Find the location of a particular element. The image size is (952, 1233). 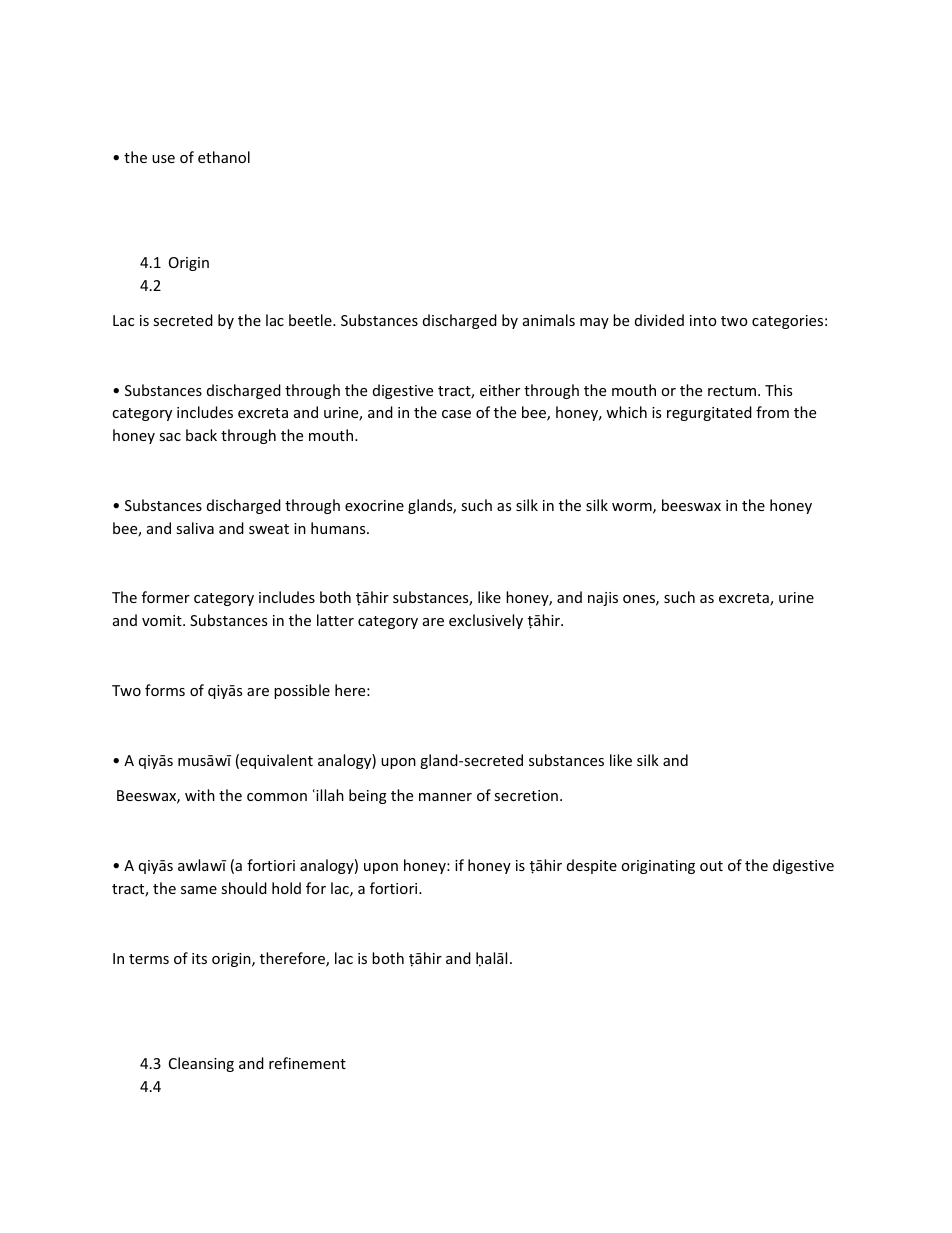

najis is located at coordinates (603, 599).
